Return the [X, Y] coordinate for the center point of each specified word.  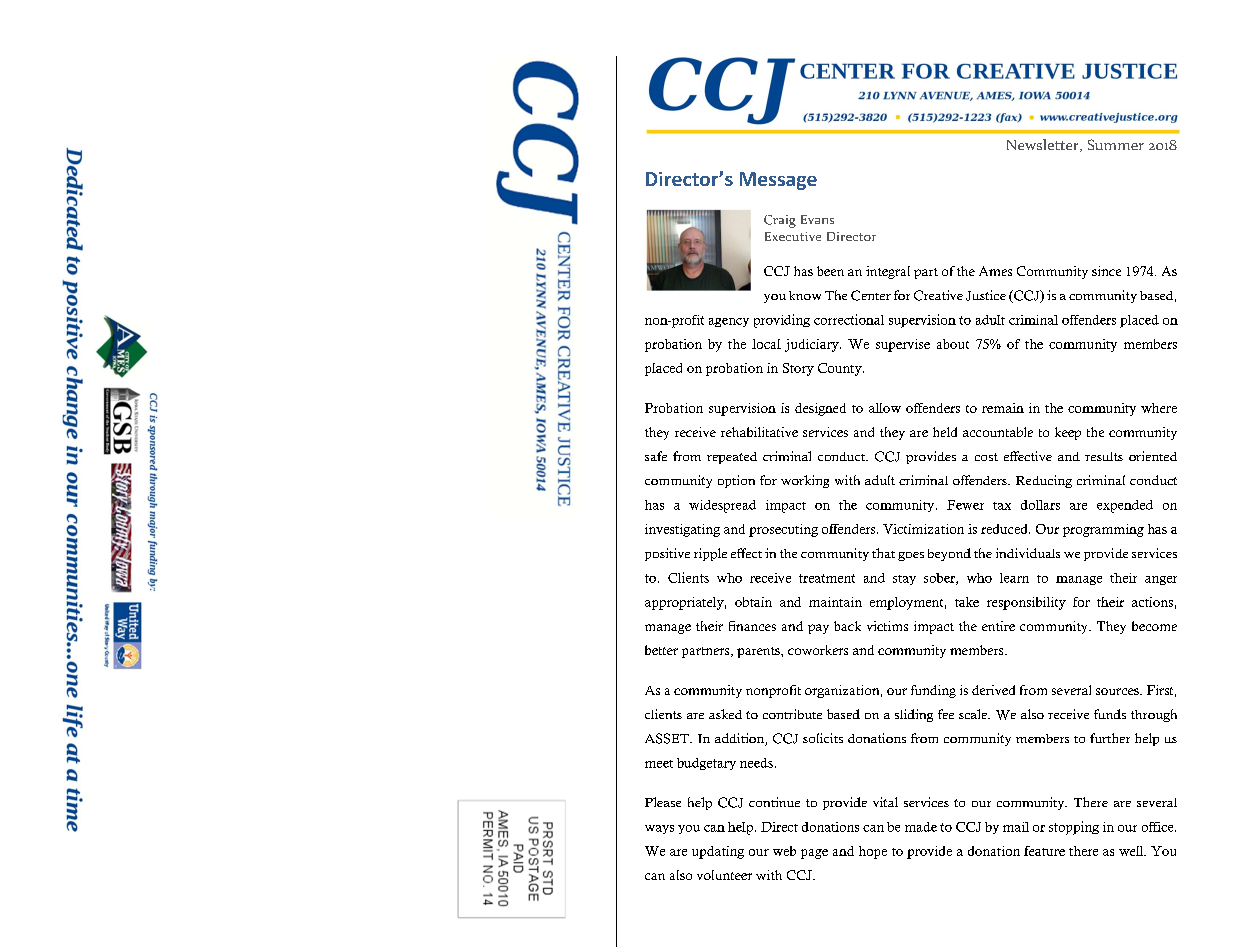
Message [778, 181]
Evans [817, 219]
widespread [722, 506]
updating [718, 852]
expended [1125, 506]
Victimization [923, 529]
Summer [1116, 144]
